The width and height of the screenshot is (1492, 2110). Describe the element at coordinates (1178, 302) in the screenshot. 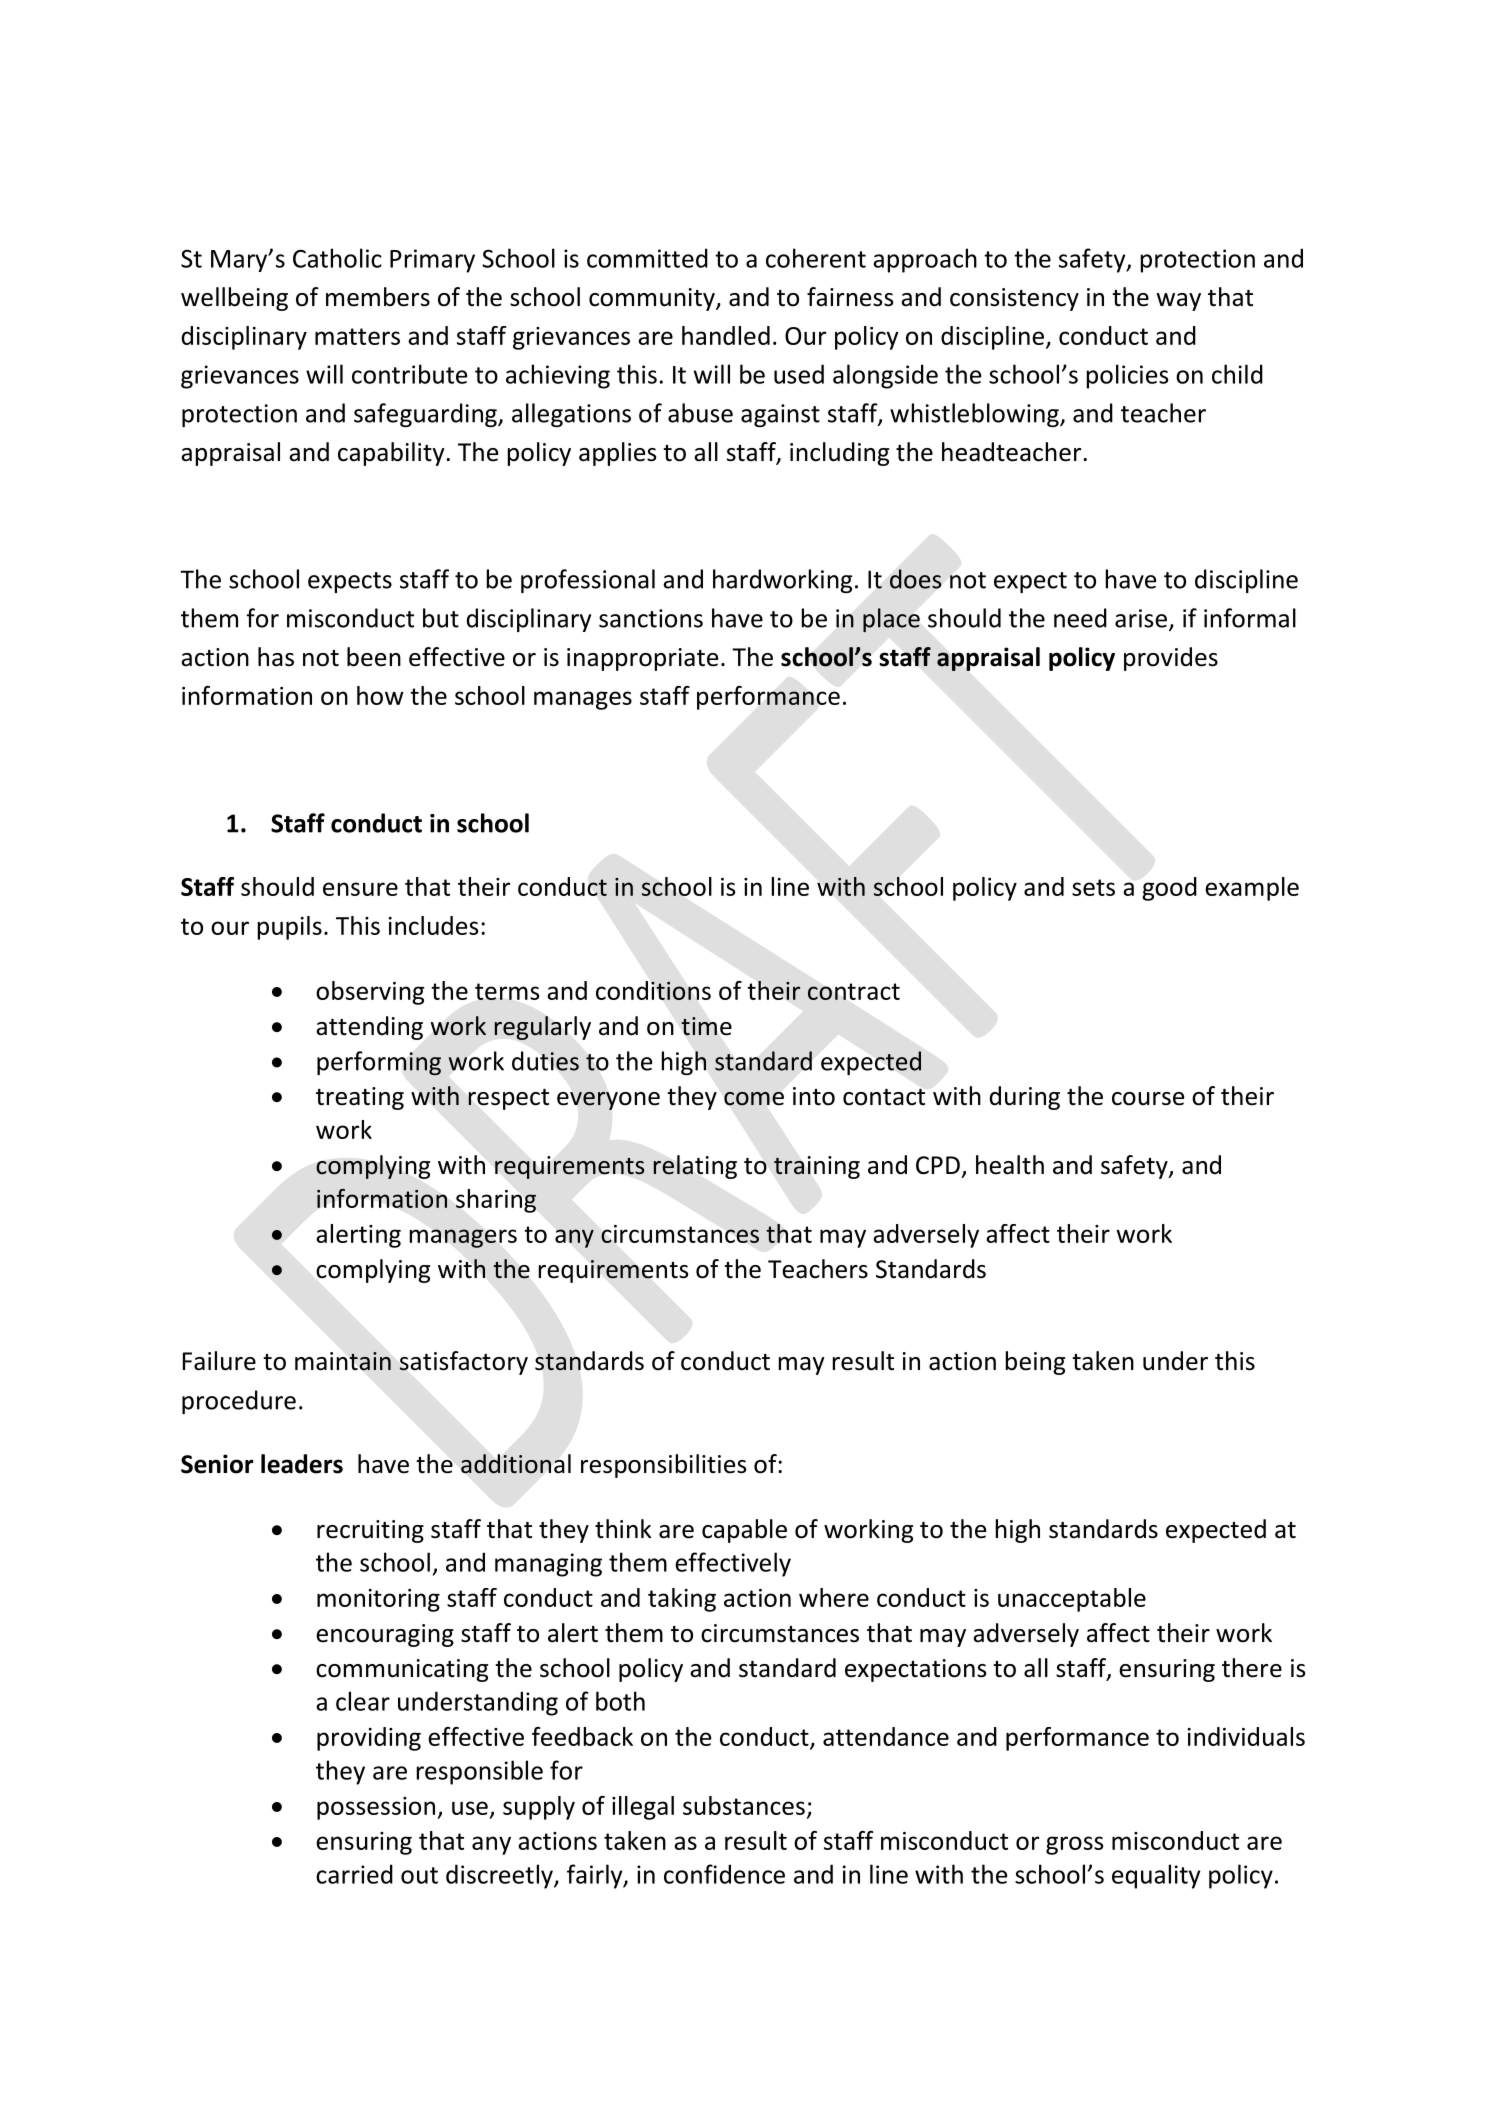

I see `way` at that location.
